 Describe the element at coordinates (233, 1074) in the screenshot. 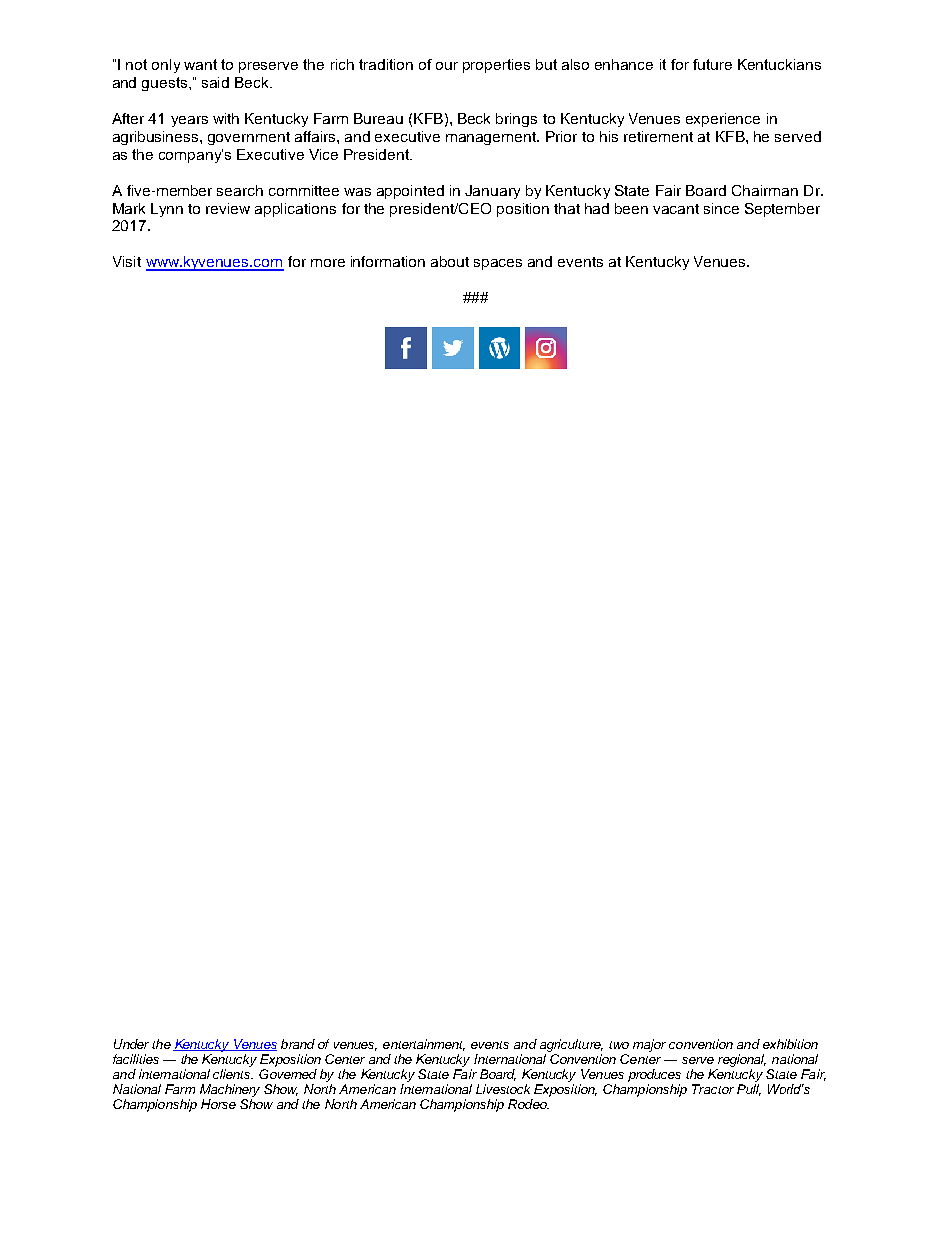

I see `clients` at that location.
